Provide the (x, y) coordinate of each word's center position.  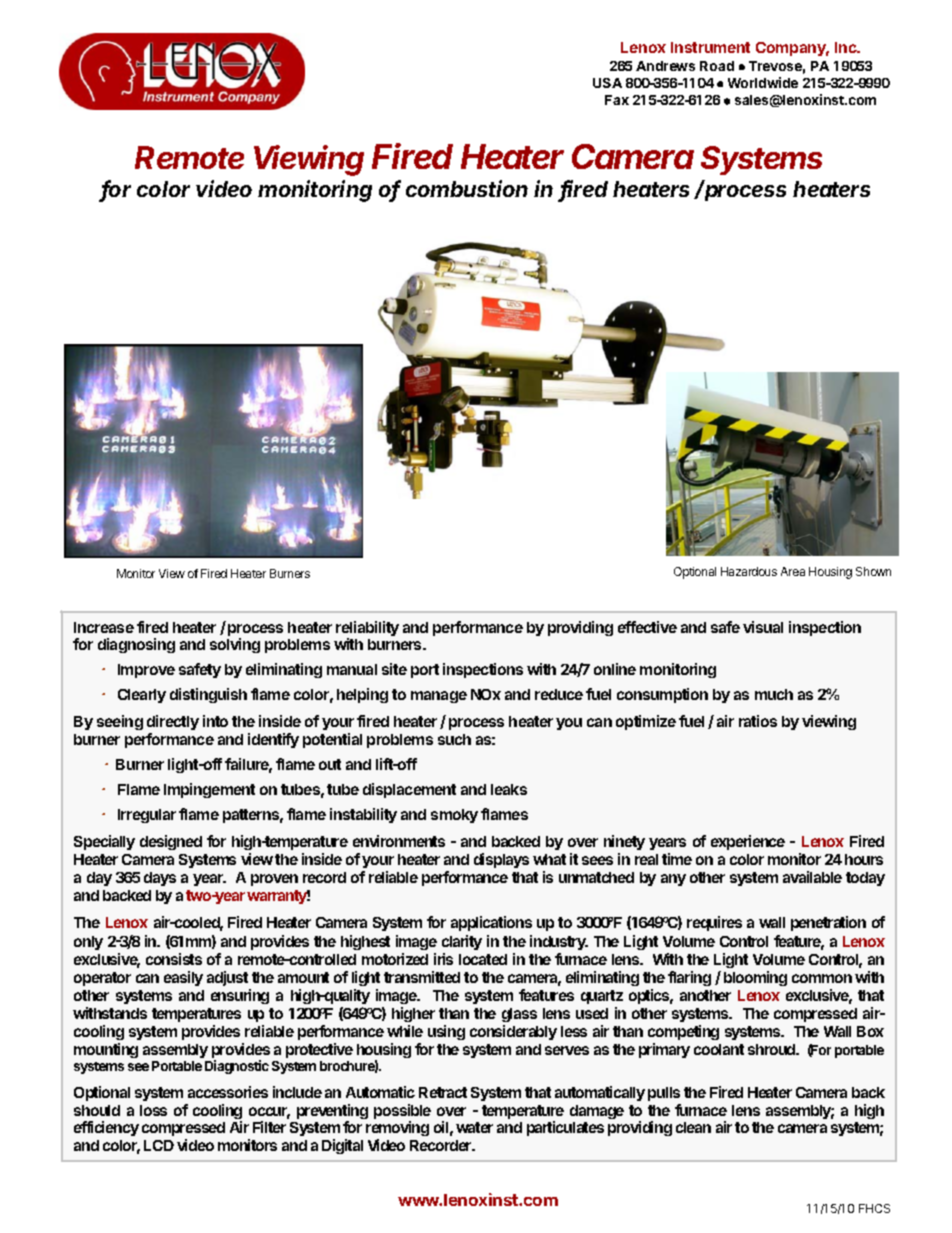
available (812, 877)
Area (793, 571)
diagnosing (136, 645)
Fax (617, 100)
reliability (367, 630)
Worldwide (763, 82)
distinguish (208, 695)
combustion (467, 188)
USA (607, 83)
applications (491, 923)
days (160, 879)
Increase (104, 627)
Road (717, 66)
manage (439, 697)
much (774, 694)
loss (153, 1110)
